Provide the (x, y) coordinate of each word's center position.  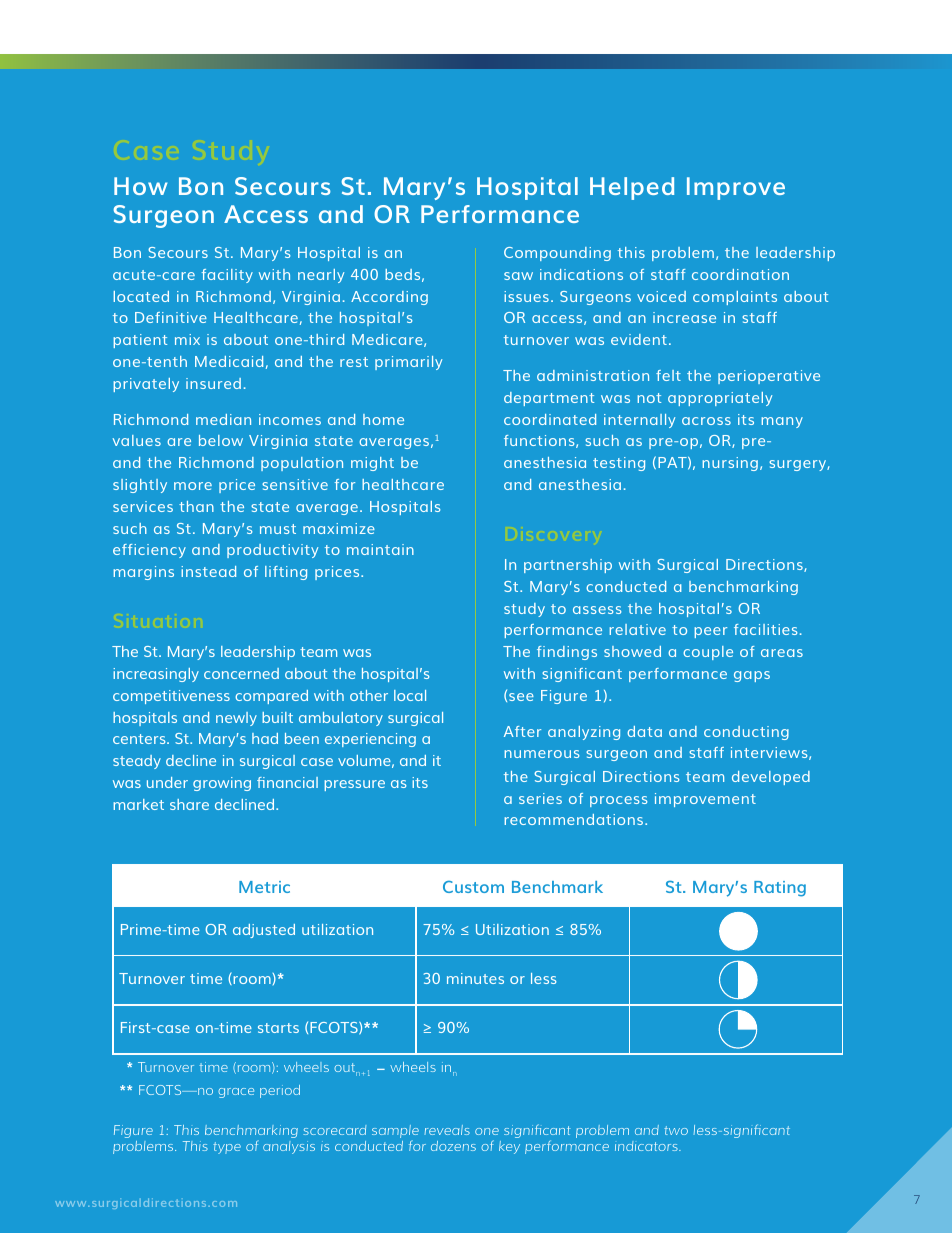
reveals (447, 1130)
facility (227, 276)
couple (708, 653)
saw (518, 276)
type (227, 1148)
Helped (632, 188)
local (410, 695)
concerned (241, 673)
